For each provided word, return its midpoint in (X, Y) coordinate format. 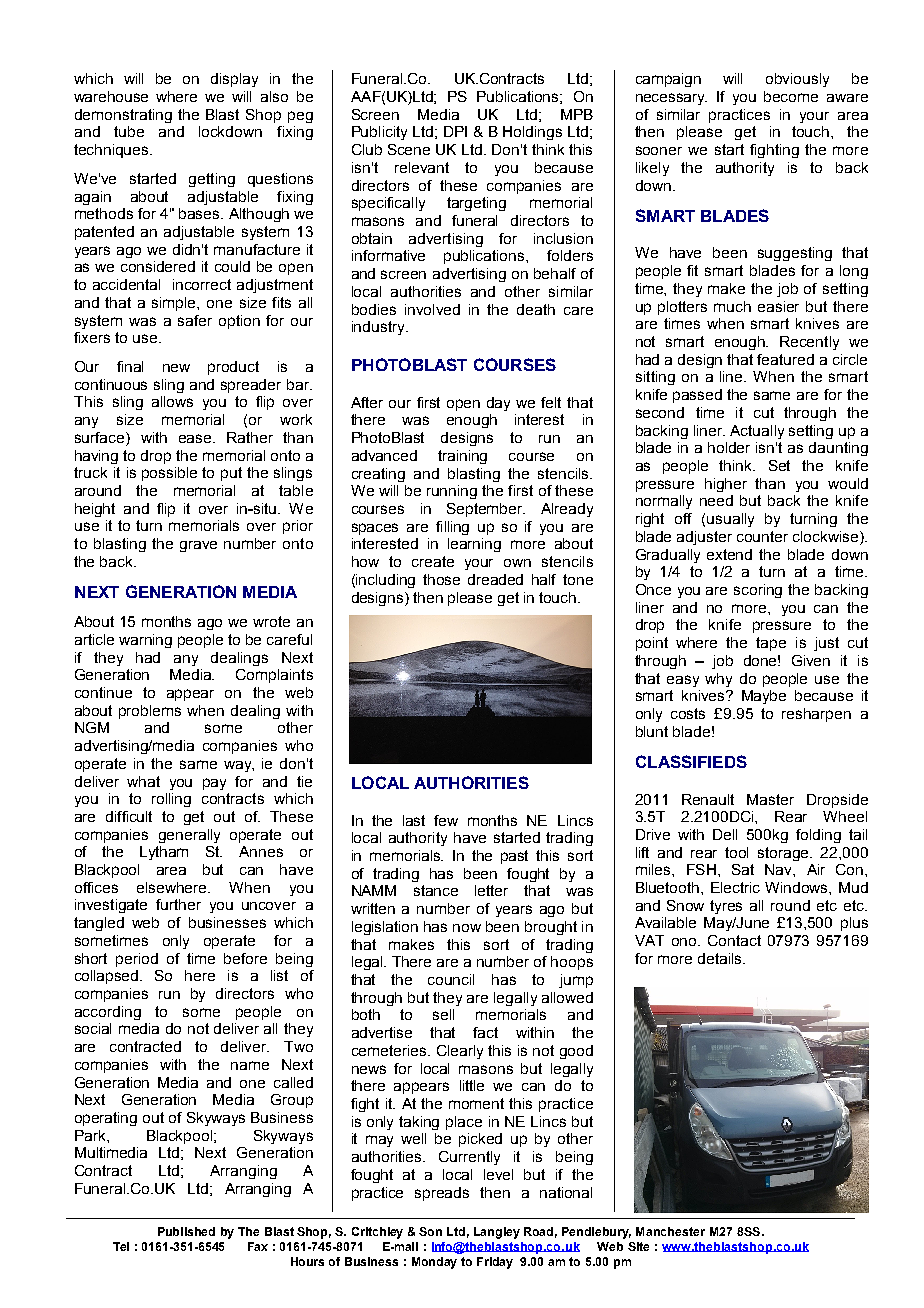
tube (129, 131)
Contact (734, 940)
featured (785, 359)
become (791, 96)
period (137, 960)
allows (172, 401)
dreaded (495, 579)
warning (145, 641)
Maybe (764, 697)
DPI (455, 131)
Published (186, 1231)
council (451, 979)
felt (551, 402)
